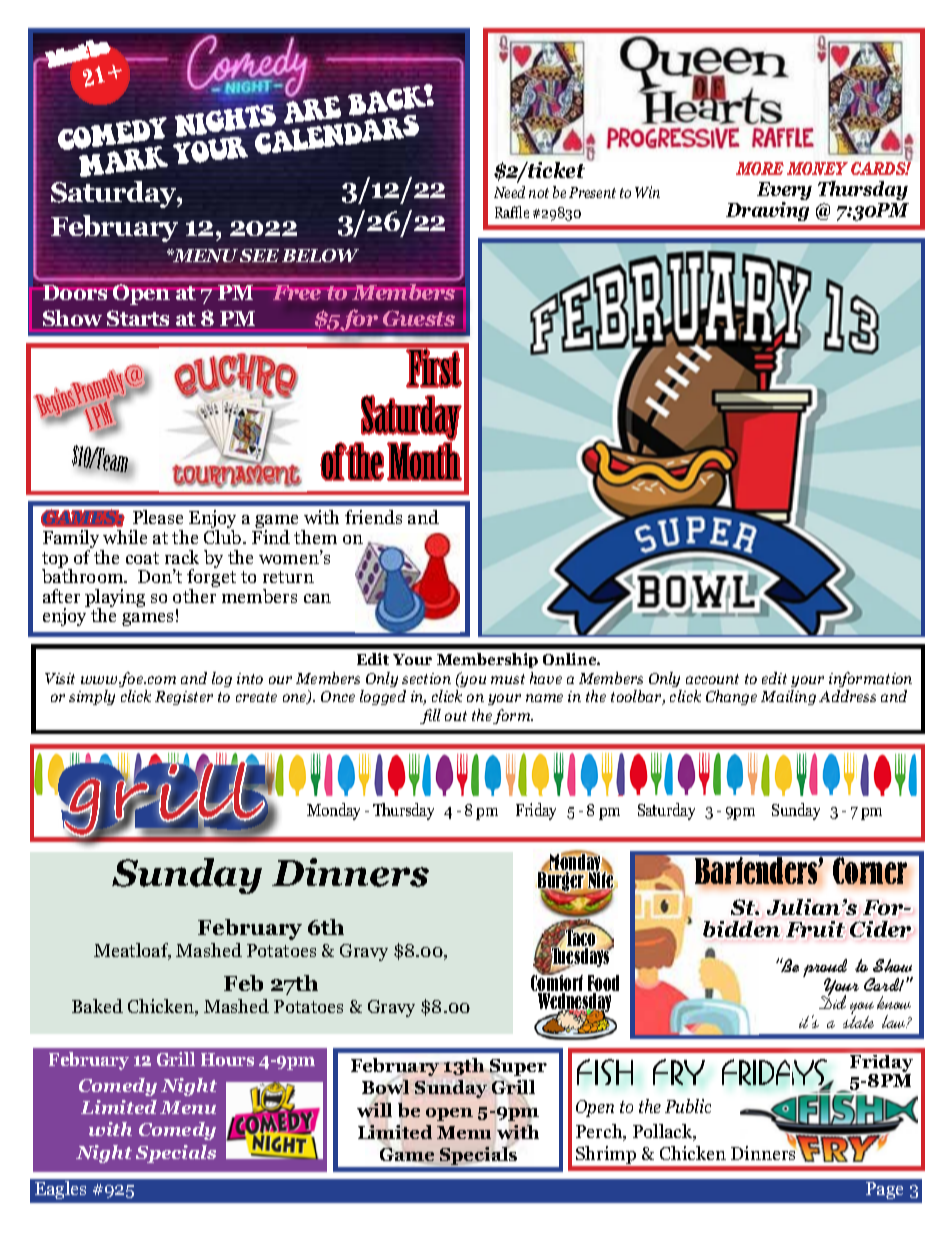 This document has width=952, height=1233. Describe the element at coordinates (259, 255) in the document. I see `SEE` at that location.
